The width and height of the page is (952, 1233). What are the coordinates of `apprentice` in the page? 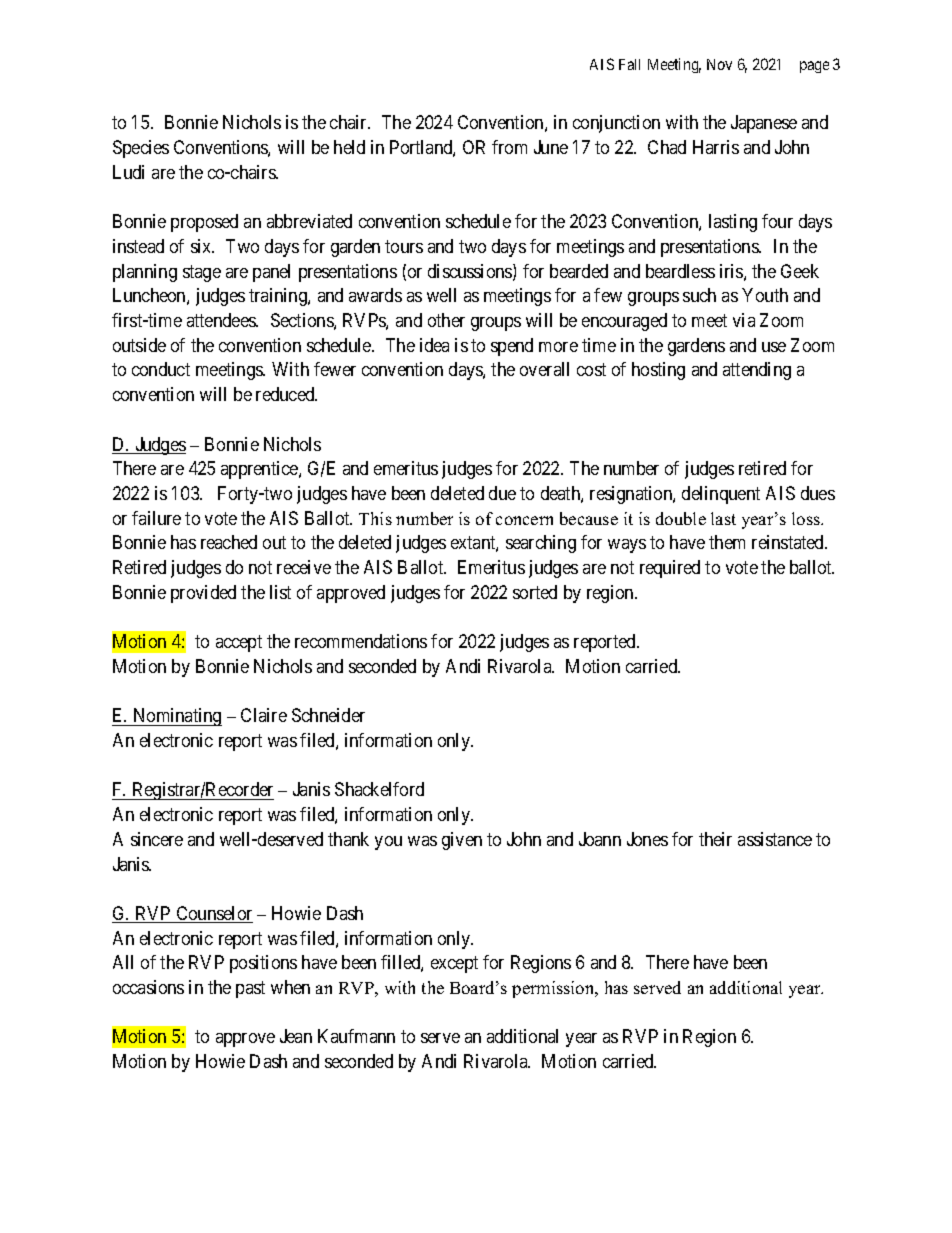 It's located at (260, 470).
